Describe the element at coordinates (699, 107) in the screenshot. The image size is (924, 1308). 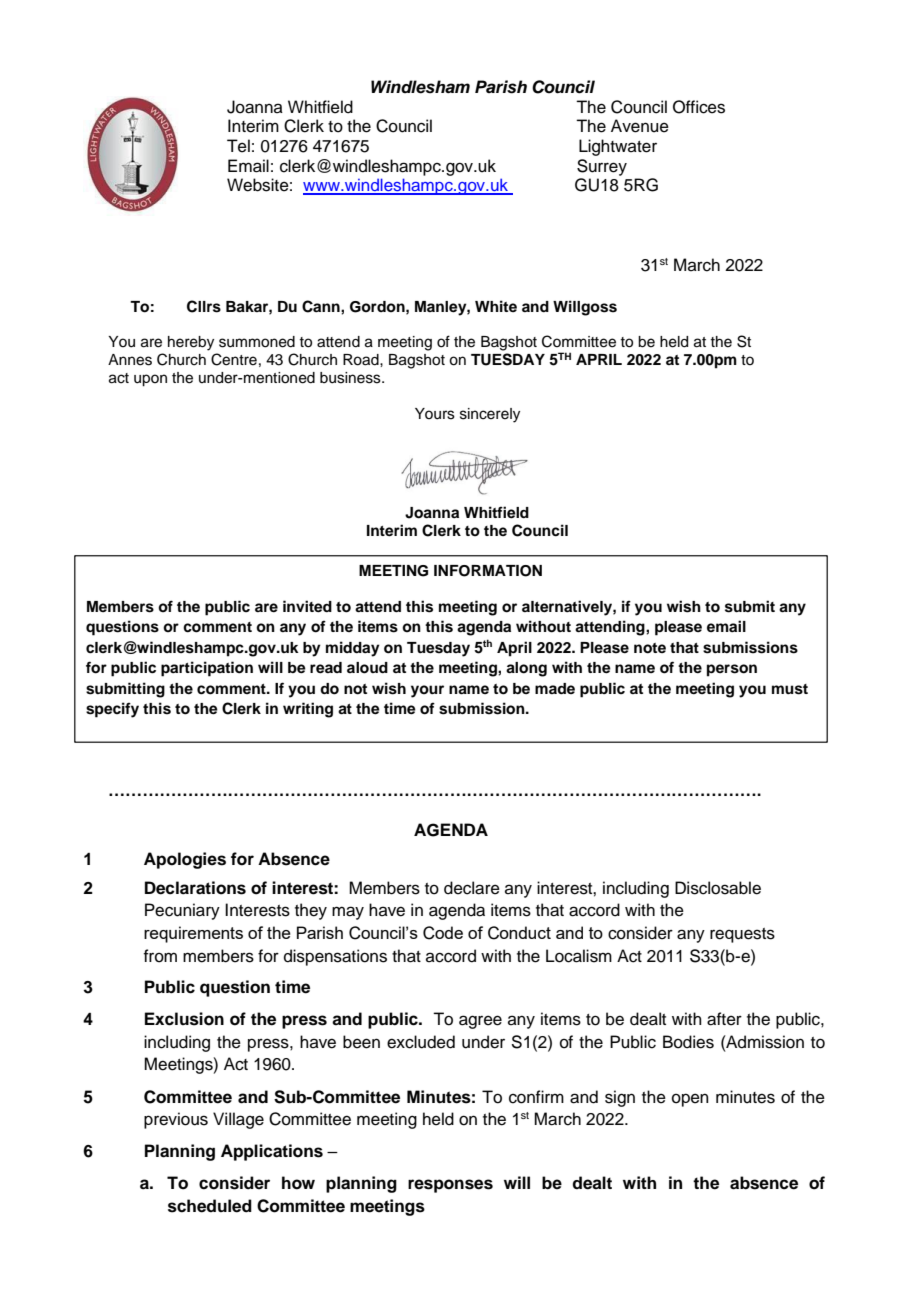
I see `Offices` at that location.
